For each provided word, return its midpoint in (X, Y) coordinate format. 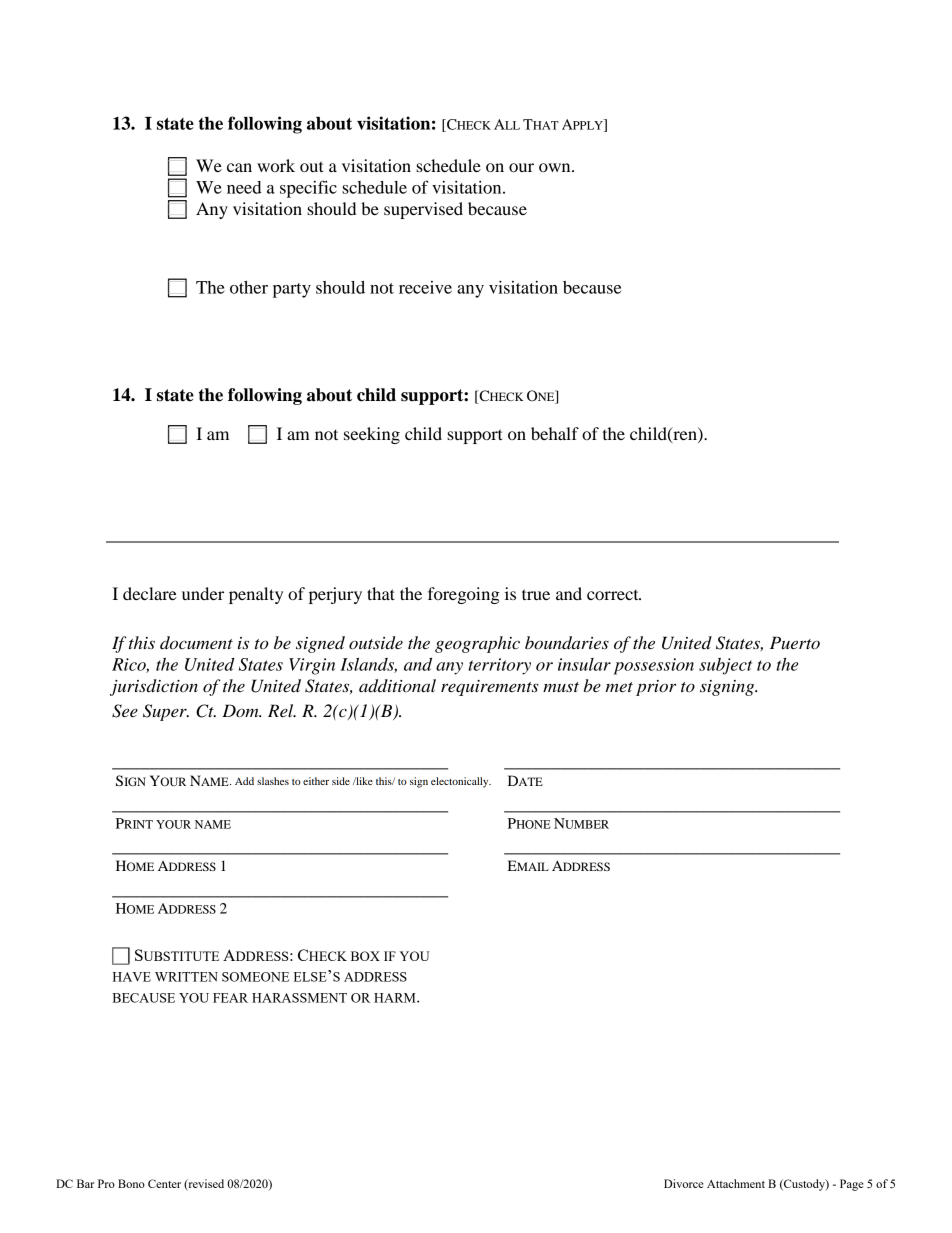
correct (614, 595)
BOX (365, 956)
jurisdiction (154, 687)
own (556, 167)
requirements (490, 688)
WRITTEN (186, 977)
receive (425, 287)
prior (656, 688)
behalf (555, 433)
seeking (372, 435)
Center (164, 1183)
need (244, 187)
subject (725, 666)
